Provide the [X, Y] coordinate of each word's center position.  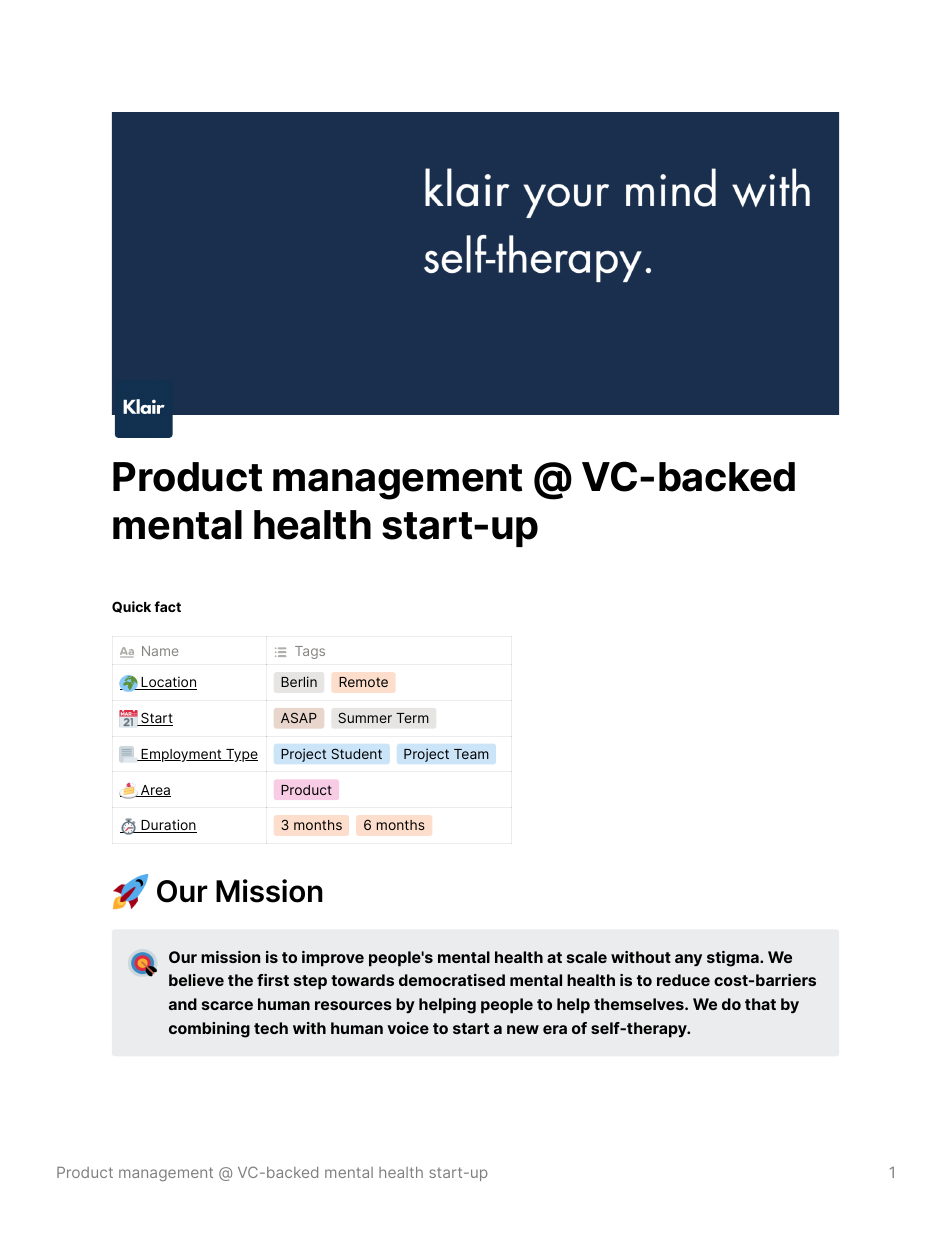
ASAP [299, 717]
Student [356, 753]
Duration [168, 826]
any [688, 960]
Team [471, 754]
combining [209, 1030]
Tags [310, 652]
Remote [363, 682]
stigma [734, 959]
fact [167, 606]
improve [333, 959]
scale [587, 957]
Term [412, 718]
